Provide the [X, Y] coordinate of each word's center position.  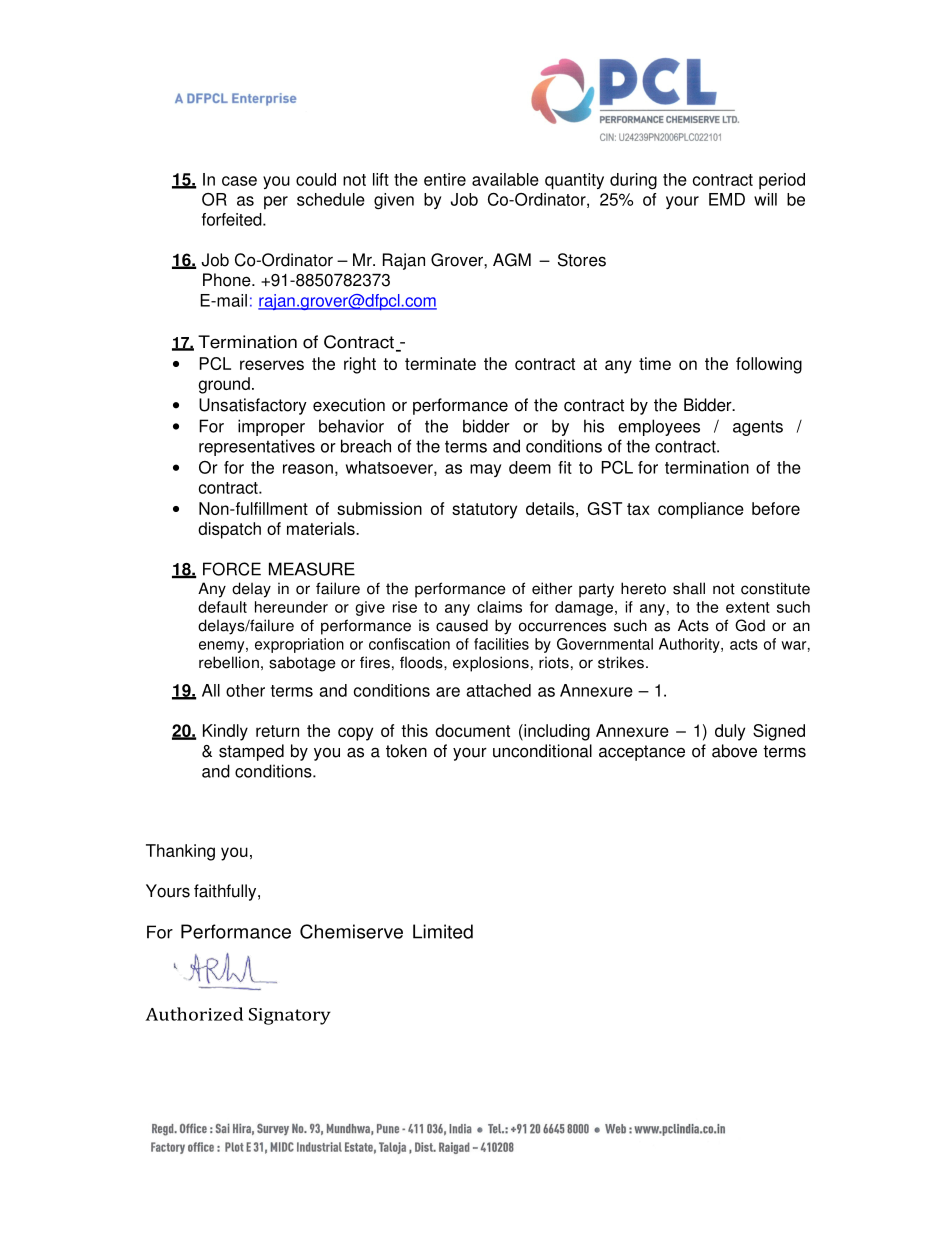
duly [730, 732]
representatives [257, 447]
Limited [443, 931]
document [472, 730]
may [485, 470]
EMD [727, 199]
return [277, 731]
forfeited [233, 219]
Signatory [290, 1016]
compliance [701, 510]
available [505, 179]
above [734, 751]
